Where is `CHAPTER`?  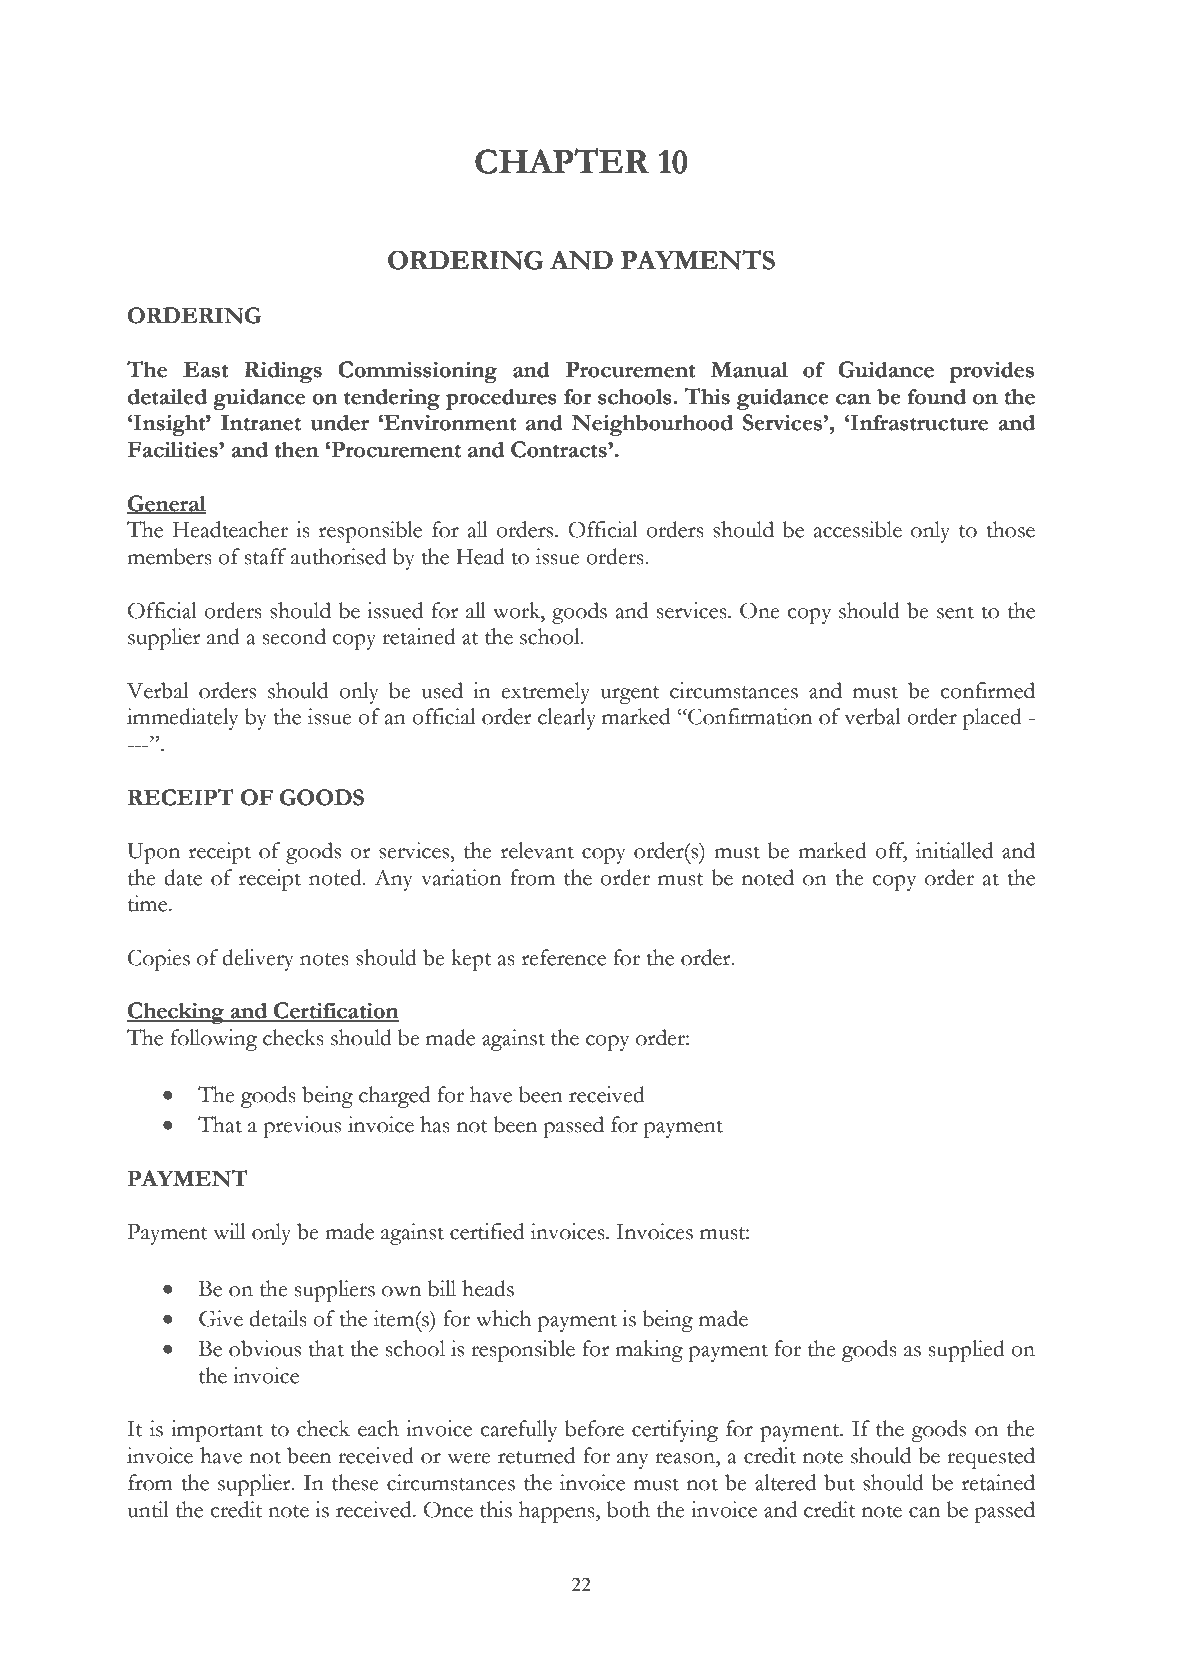
CHAPTER is located at coordinates (562, 161).
